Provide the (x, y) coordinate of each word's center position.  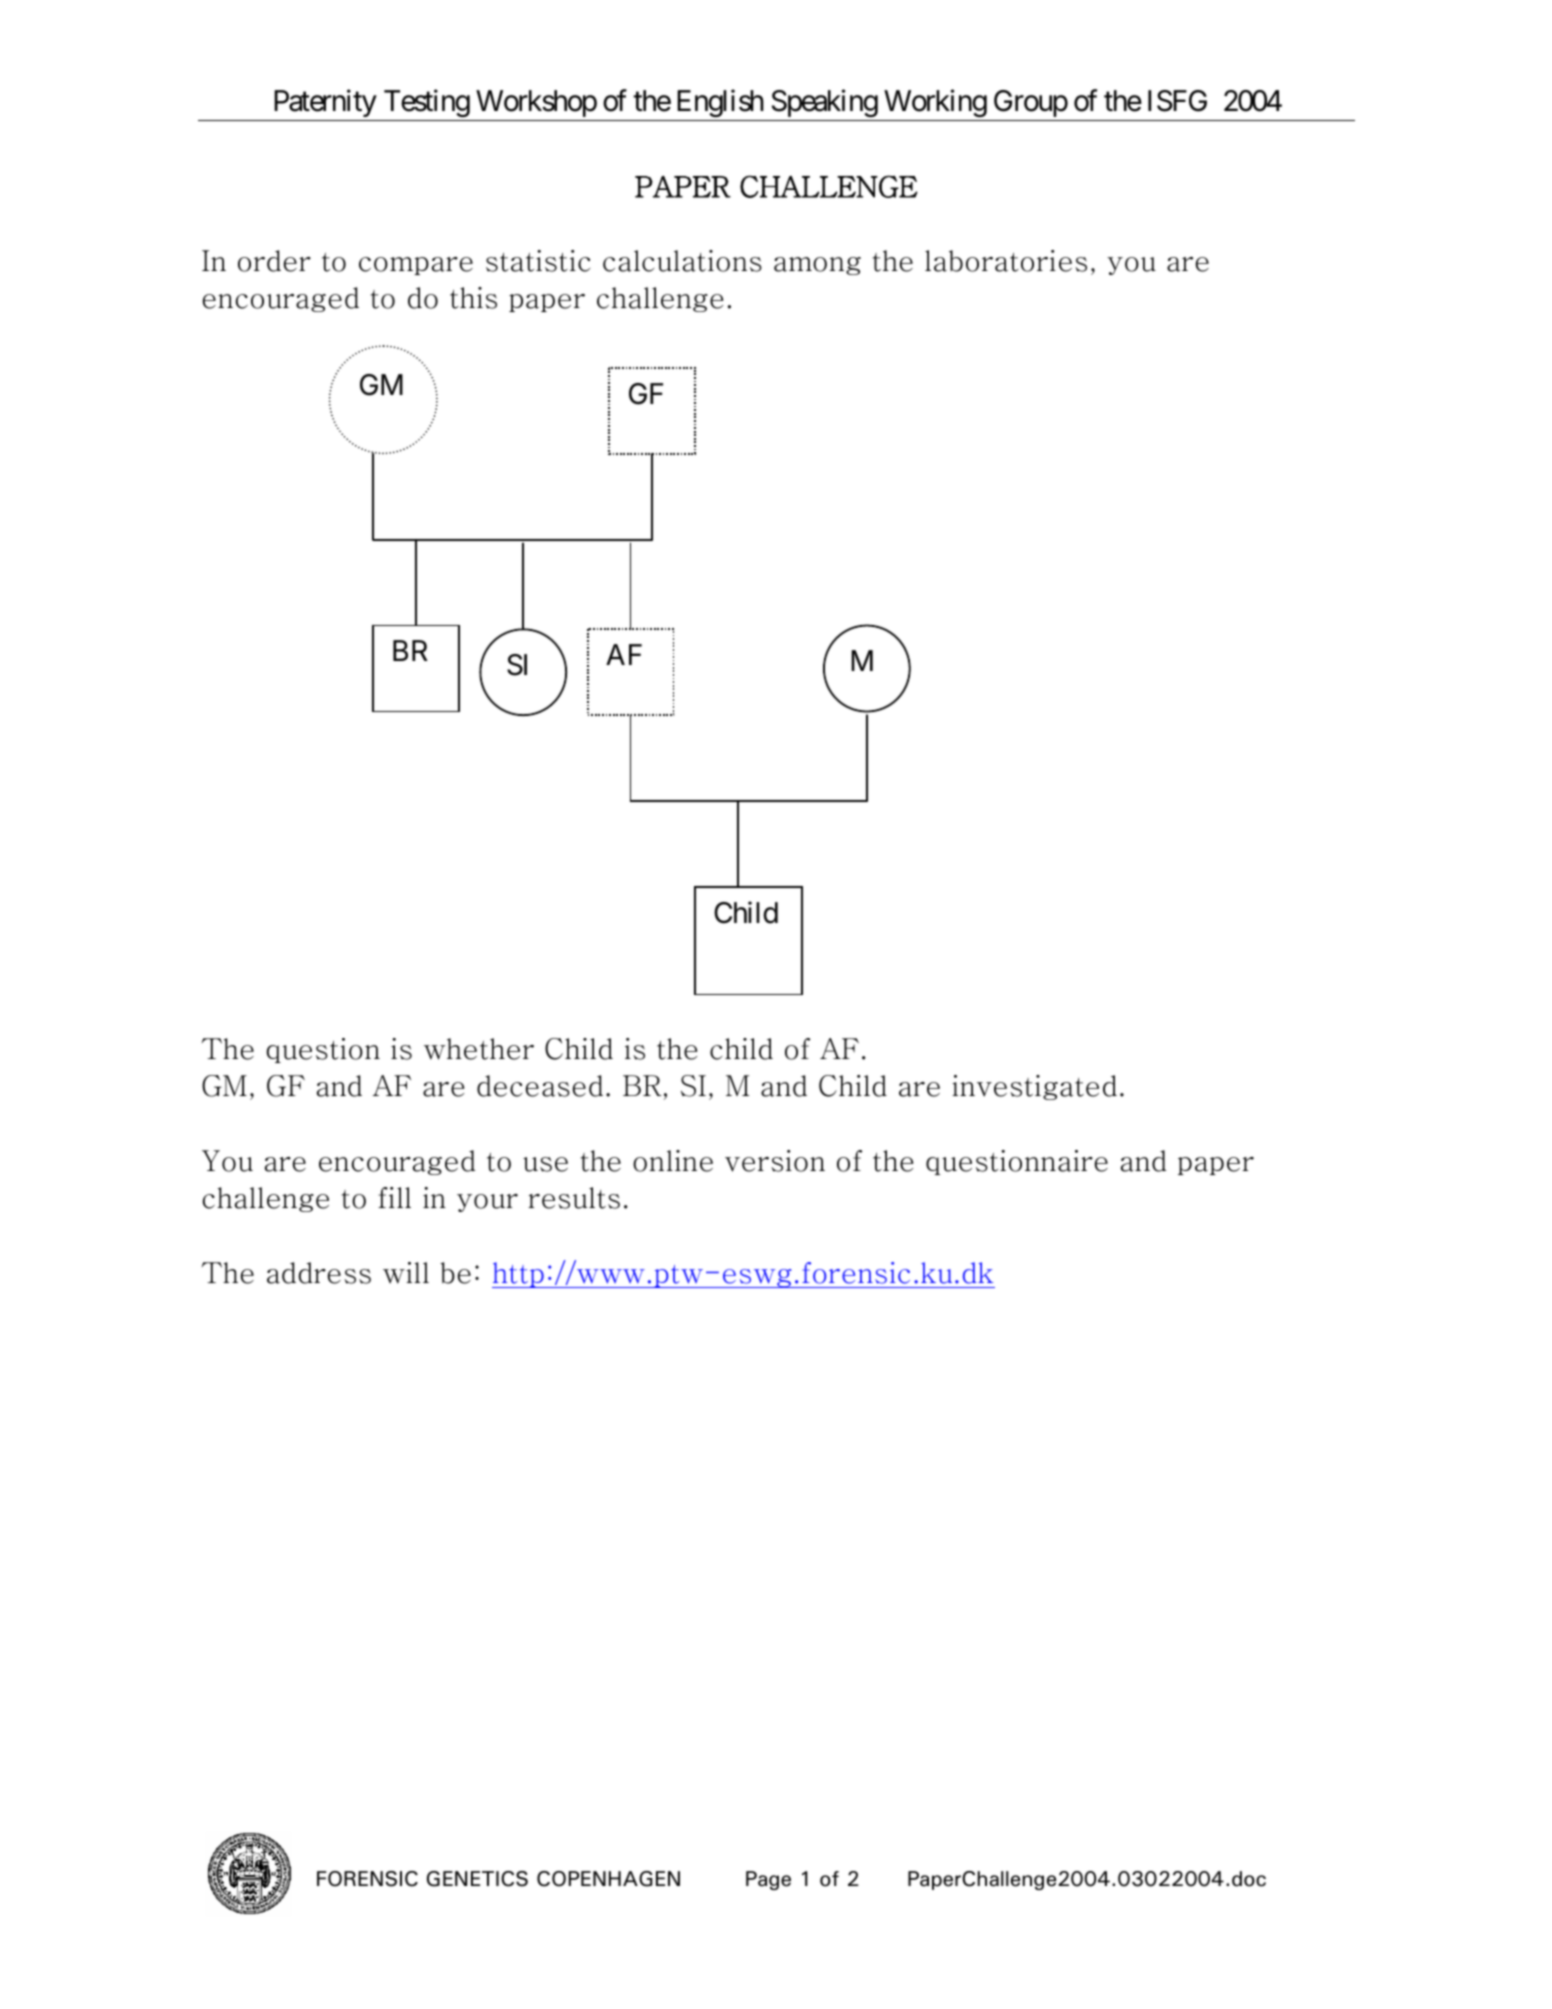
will (406, 1273)
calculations (682, 261)
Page (768, 1880)
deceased (540, 1086)
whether (479, 1049)
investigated (1034, 1087)
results (574, 1198)
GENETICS (477, 1879)
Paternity (325, 103)
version (775, 1161)
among (817, 266)
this (473, 298)
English (720, 103)
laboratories (1006, 261)
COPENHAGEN (608, 1879)
